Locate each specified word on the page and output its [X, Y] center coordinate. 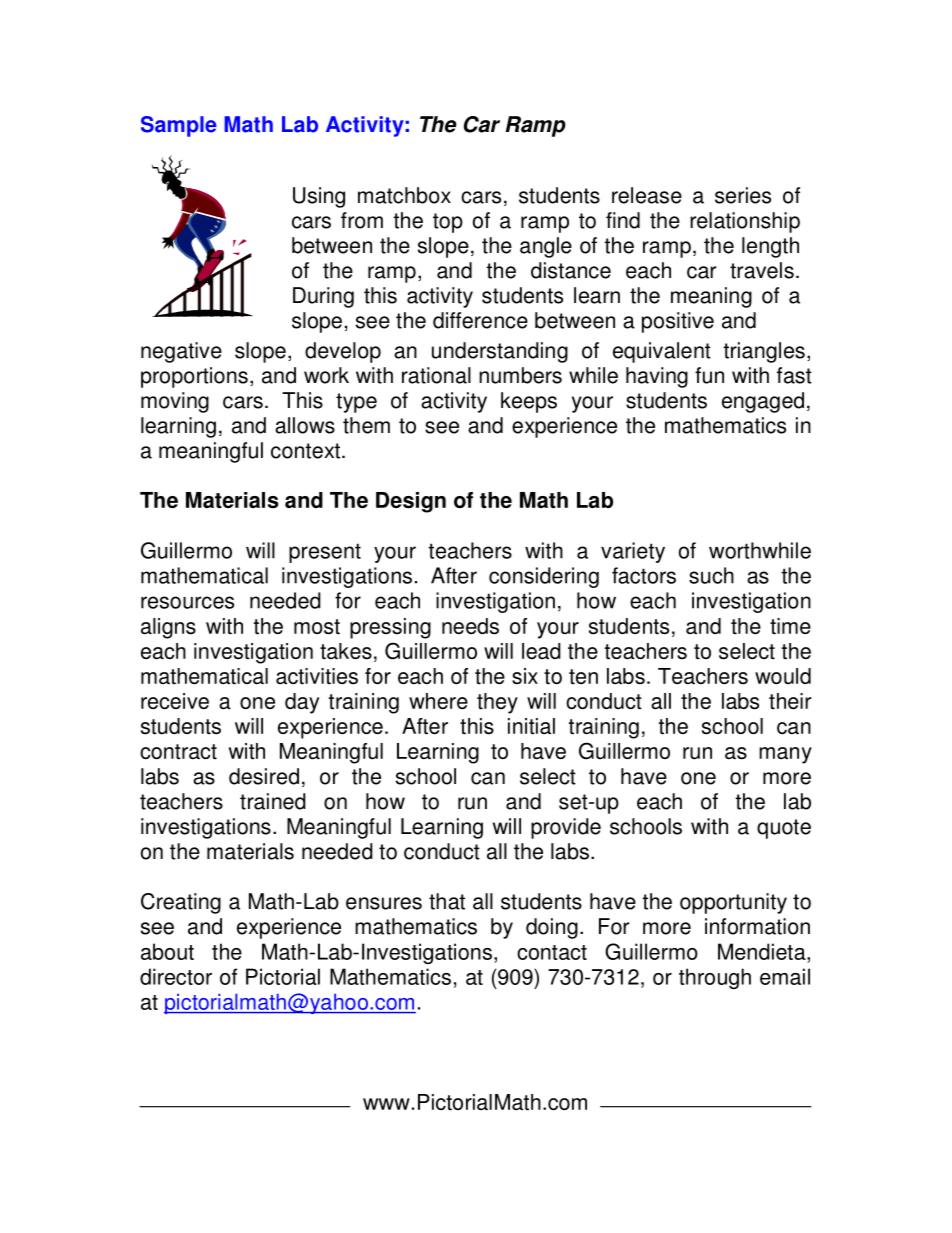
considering [544, 577]
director [176, 976]
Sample [179, 126]
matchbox [404, 195]
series [743, 195]
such [711, 575]
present [325, 553]
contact [552, 952]
